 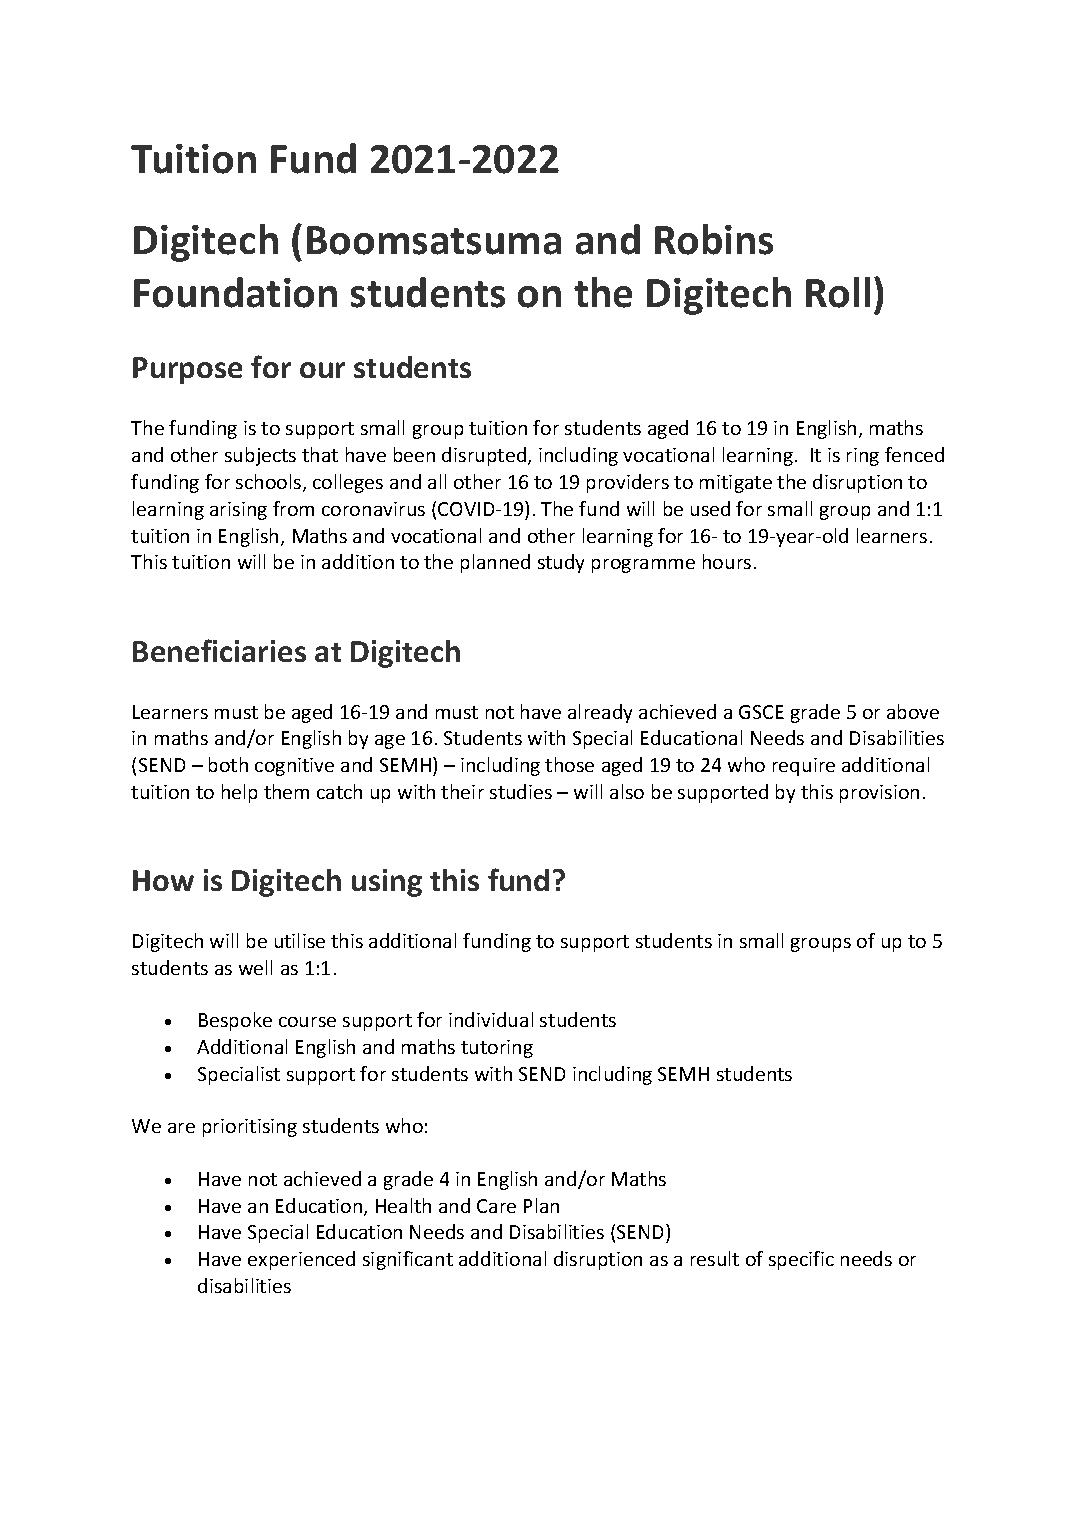 What do you see at coordinates (561, 563) in the image?
I see `study` at bounding box center [561, 563].
